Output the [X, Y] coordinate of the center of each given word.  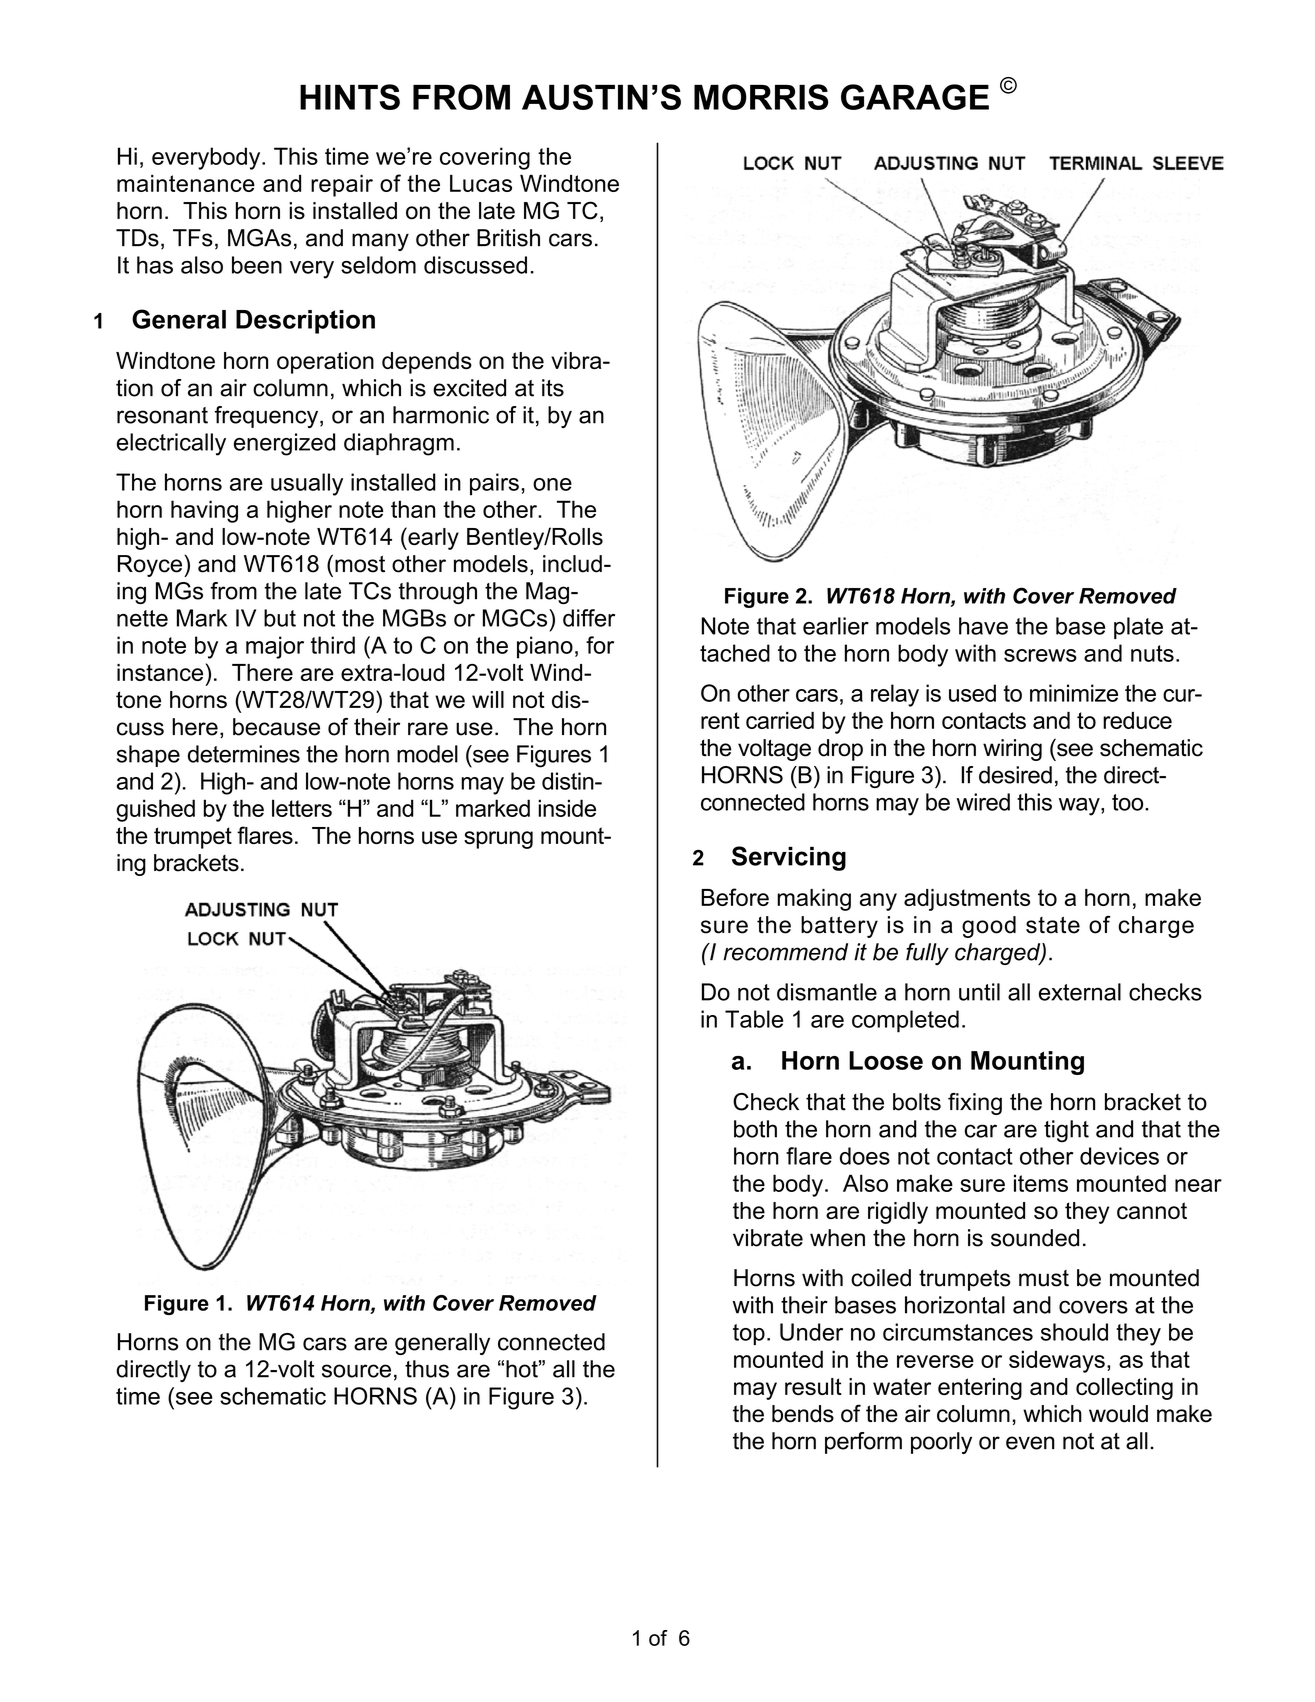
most [360, 564]
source [356, 1371]
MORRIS [761, 97]
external [1080, 992]
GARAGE [915, 97]
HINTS [350, 97]
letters [302, 808]
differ [589, 618]
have [983, 626]
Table [754, 1019]
